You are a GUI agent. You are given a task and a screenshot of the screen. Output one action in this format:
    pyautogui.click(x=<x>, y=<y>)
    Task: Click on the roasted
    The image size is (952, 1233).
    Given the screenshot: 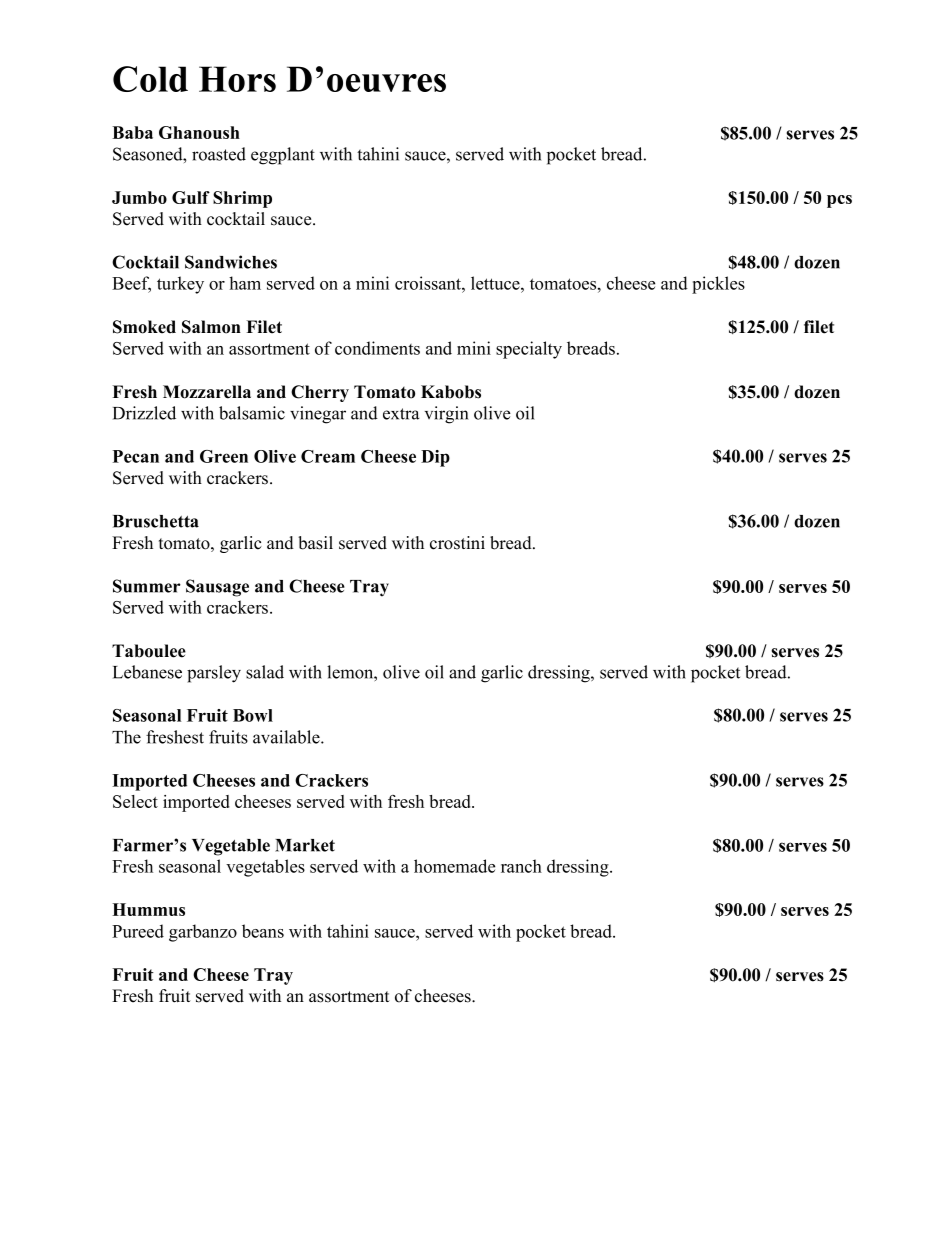 What is the action you would take?
    pyautogui.click(x=219, y=154)
